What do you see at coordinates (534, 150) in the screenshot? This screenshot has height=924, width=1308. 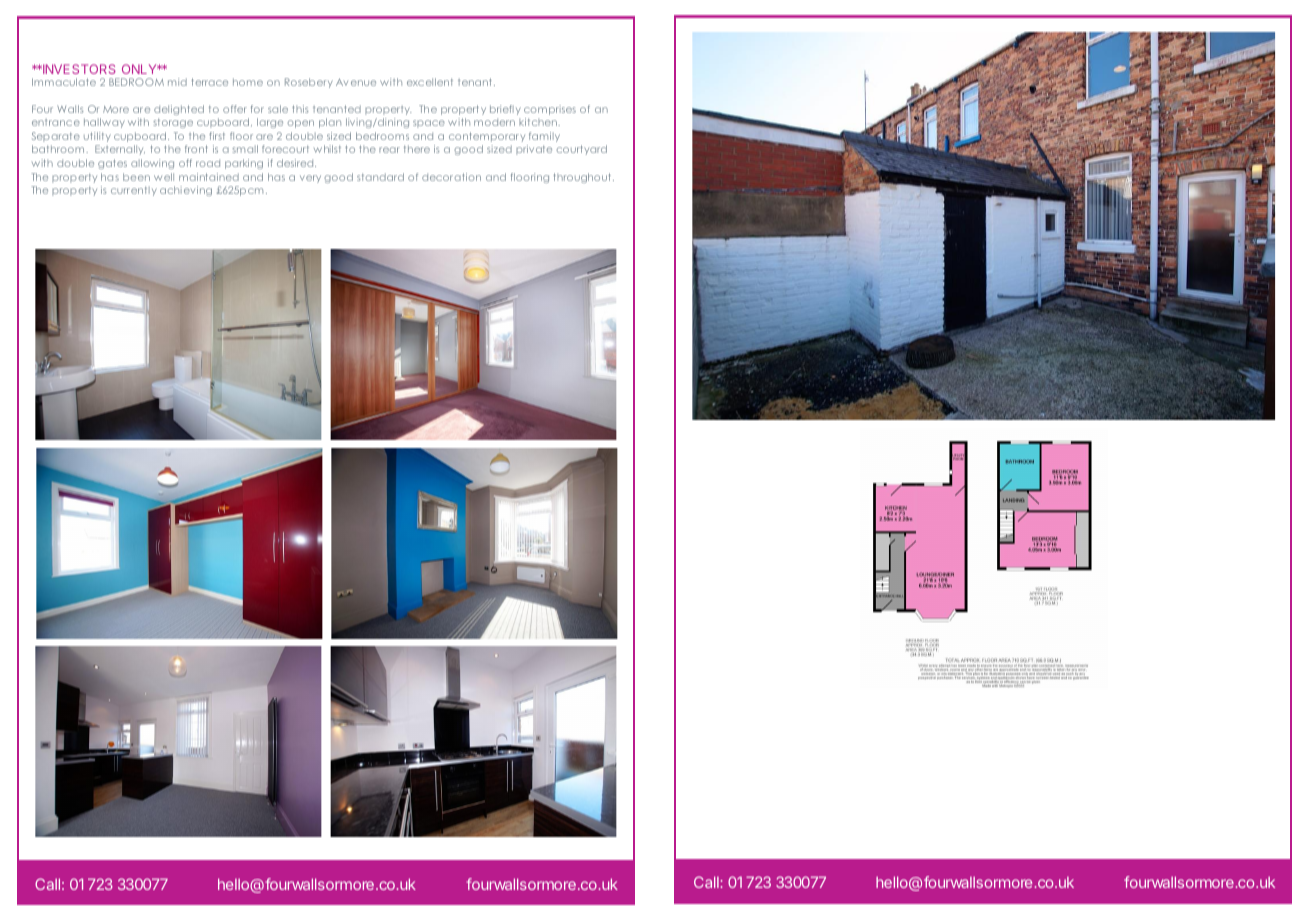 I see `private` at bounding box center [534, 150].
